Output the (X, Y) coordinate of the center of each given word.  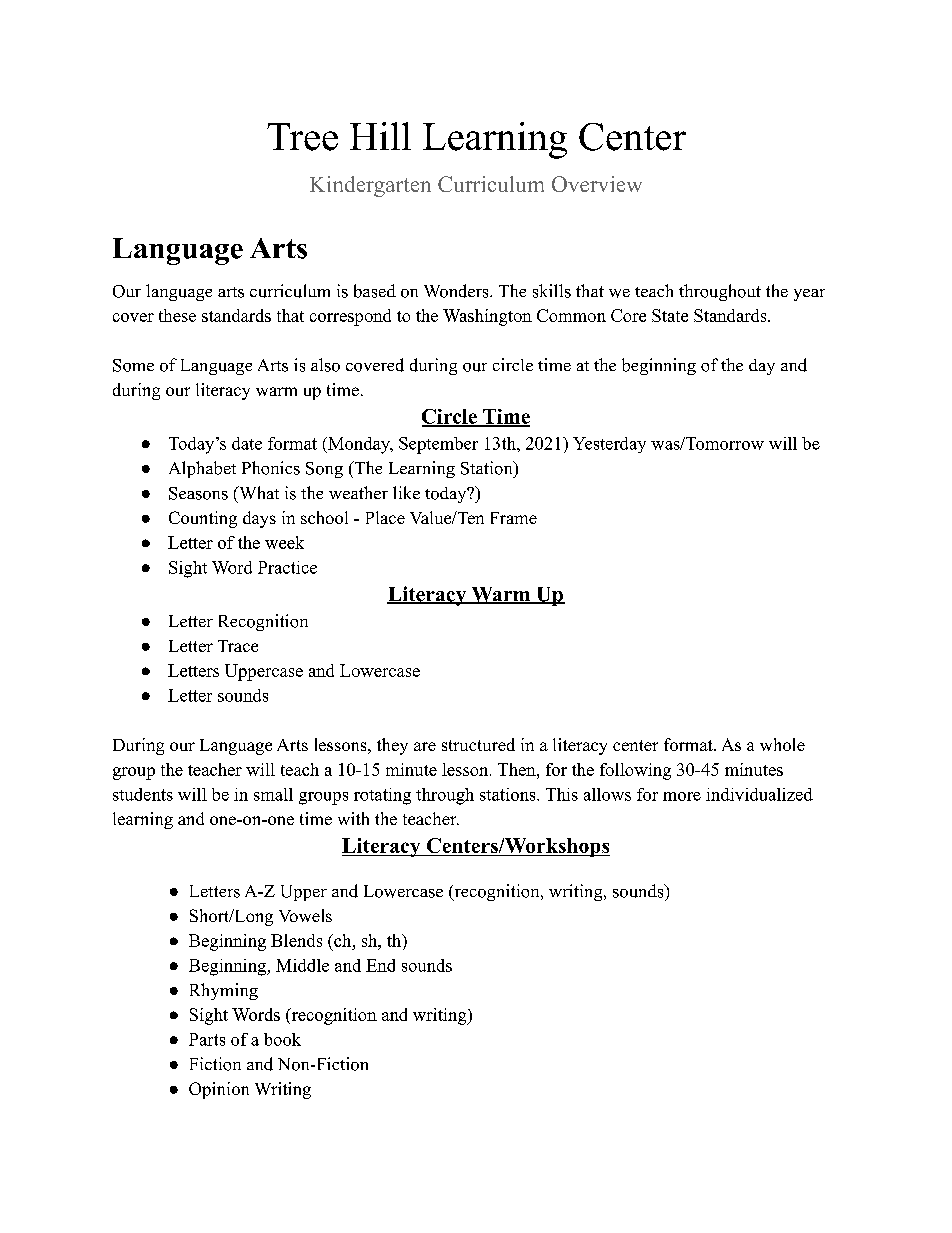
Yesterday (609, 445)
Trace (238, 646)
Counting (203, 519)
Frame (514, 518)
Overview (597, 184)
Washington (487, 317)
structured (478, 744)
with (353, 818)
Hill (380, 136)
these (177, 315)
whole (782, 744)
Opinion (219, 1090)
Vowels (305, 915)
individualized (759, 794)
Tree (302, 137)
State (670, 315)
